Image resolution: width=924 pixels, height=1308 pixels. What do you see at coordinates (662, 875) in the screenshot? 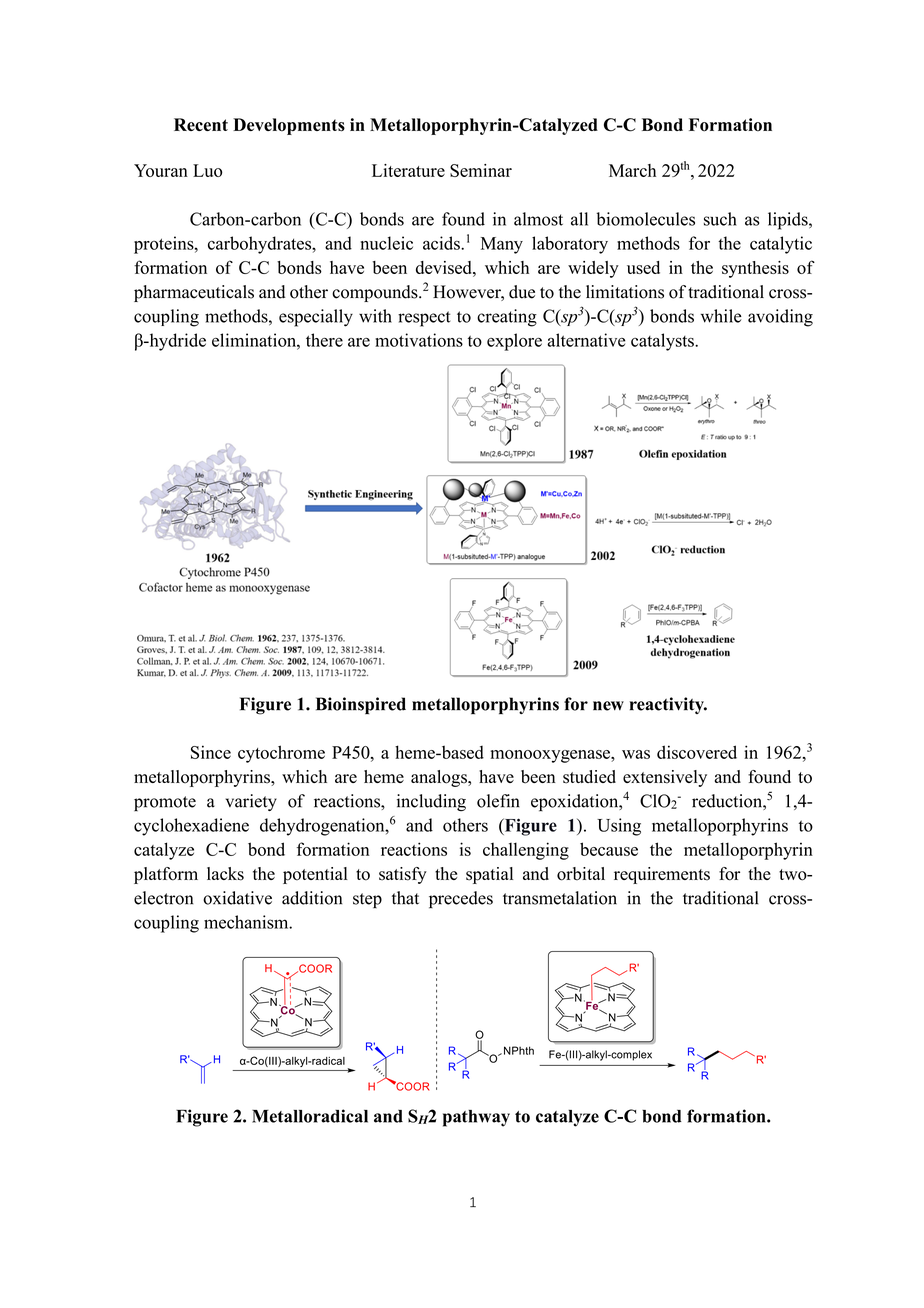
I see `requirements` at bounding box center [662, 875].
